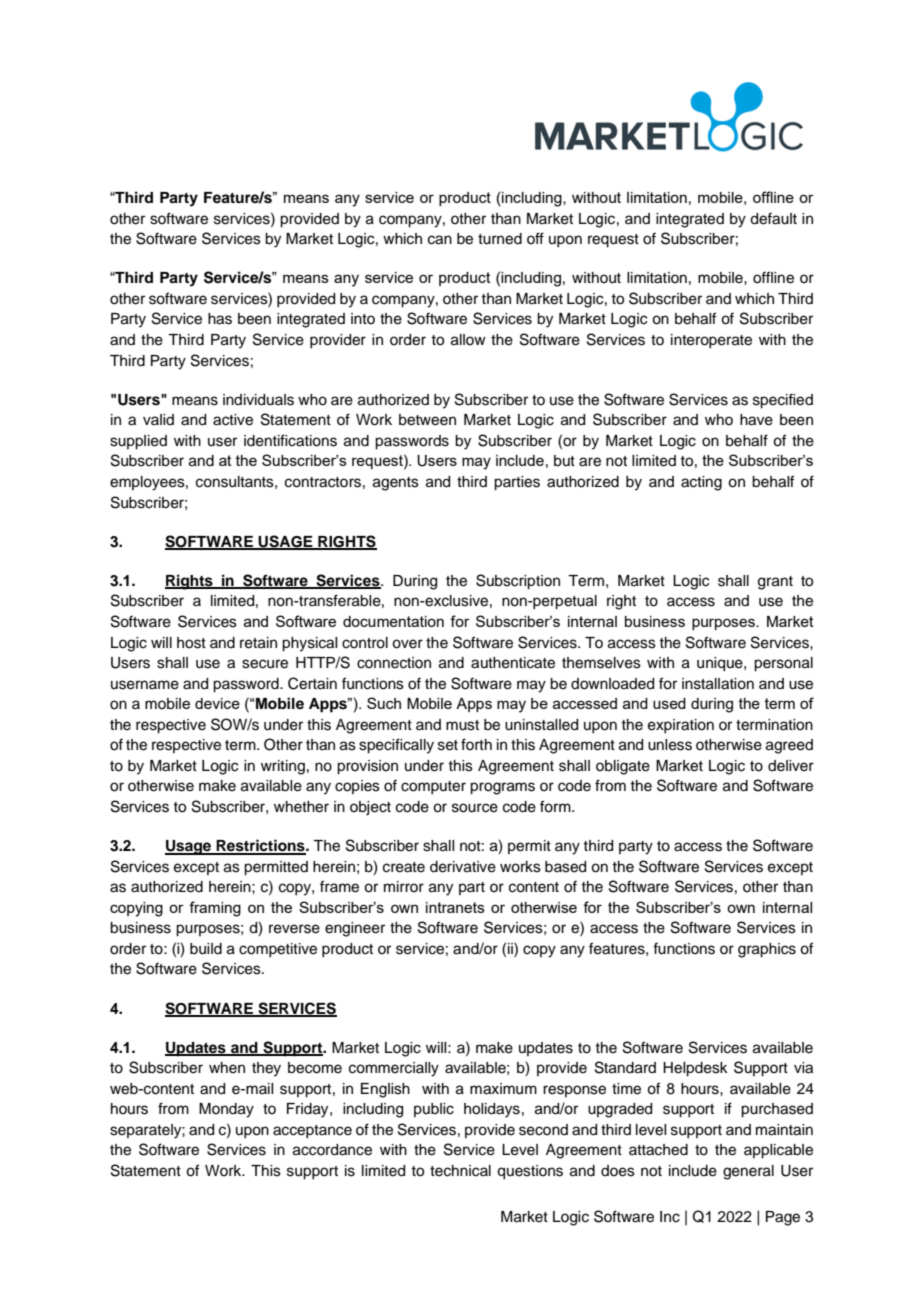 Image resolution: width=924 pixels, height=1308 pixels. Describe the element at coordinates (460, 1171) in the page. I see `technical` at that location.
